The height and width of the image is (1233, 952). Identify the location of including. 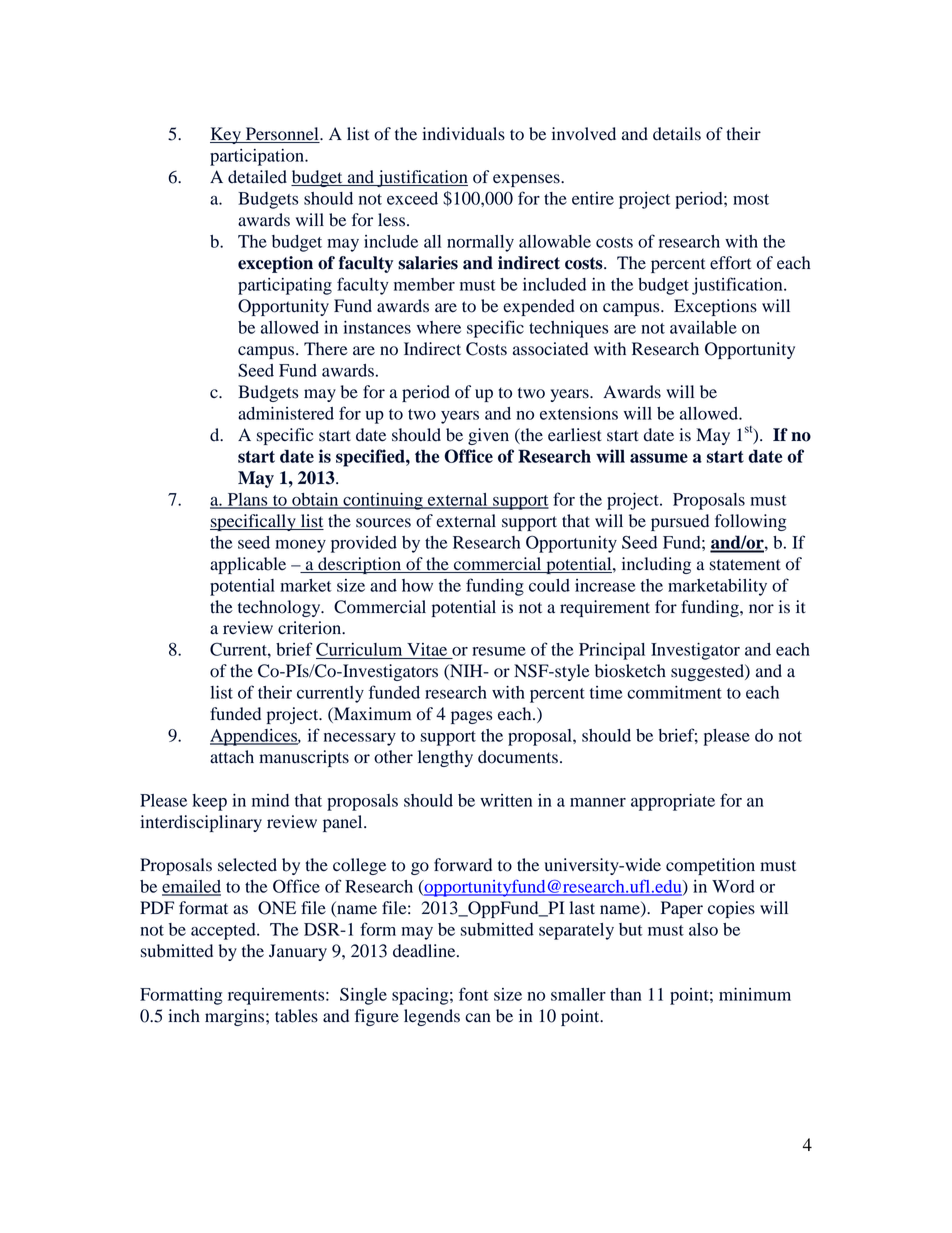
(656, 565).
